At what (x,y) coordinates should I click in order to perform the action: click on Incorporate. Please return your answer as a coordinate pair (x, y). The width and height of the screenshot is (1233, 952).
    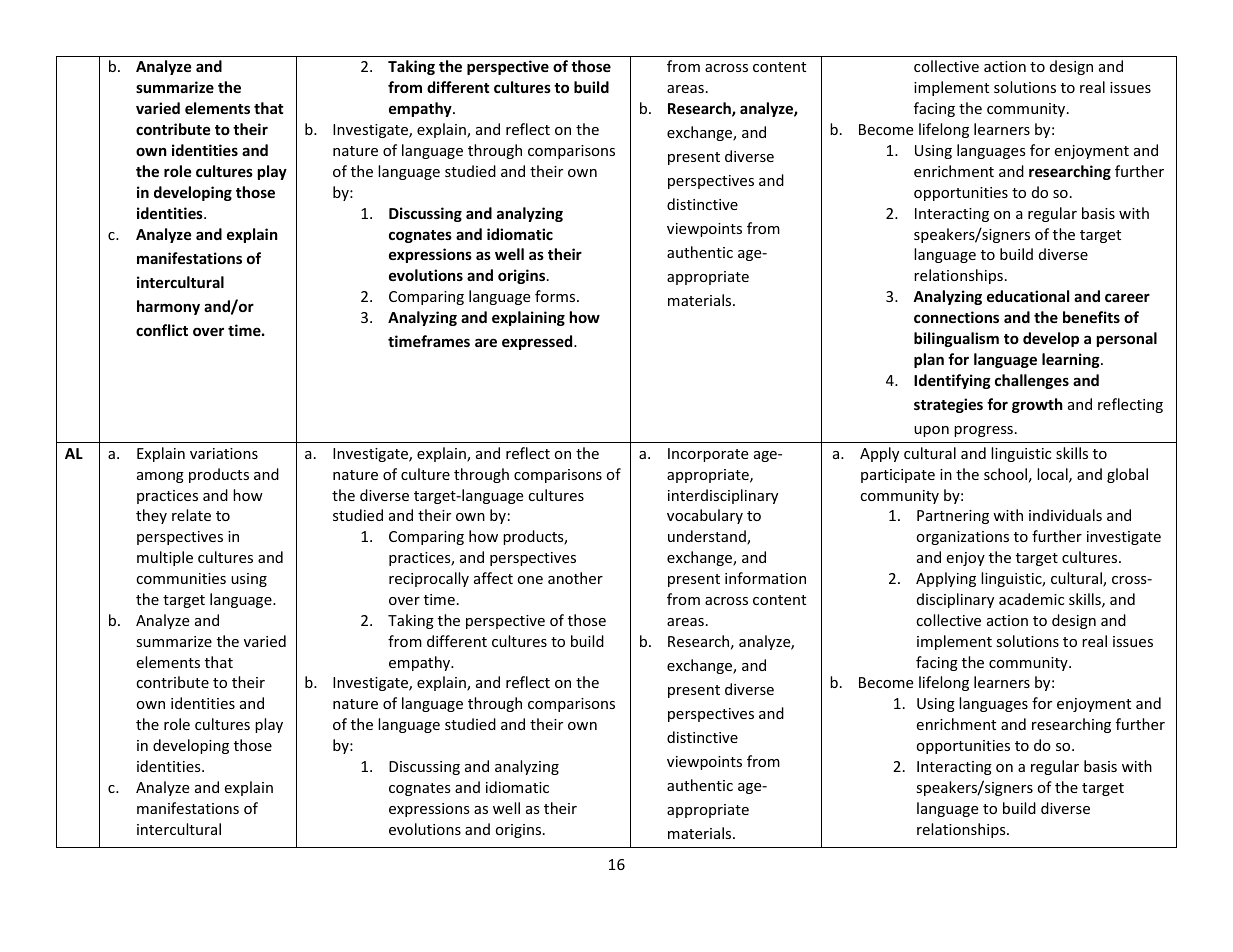
    Looking at the image, I should click on (708, 455).
